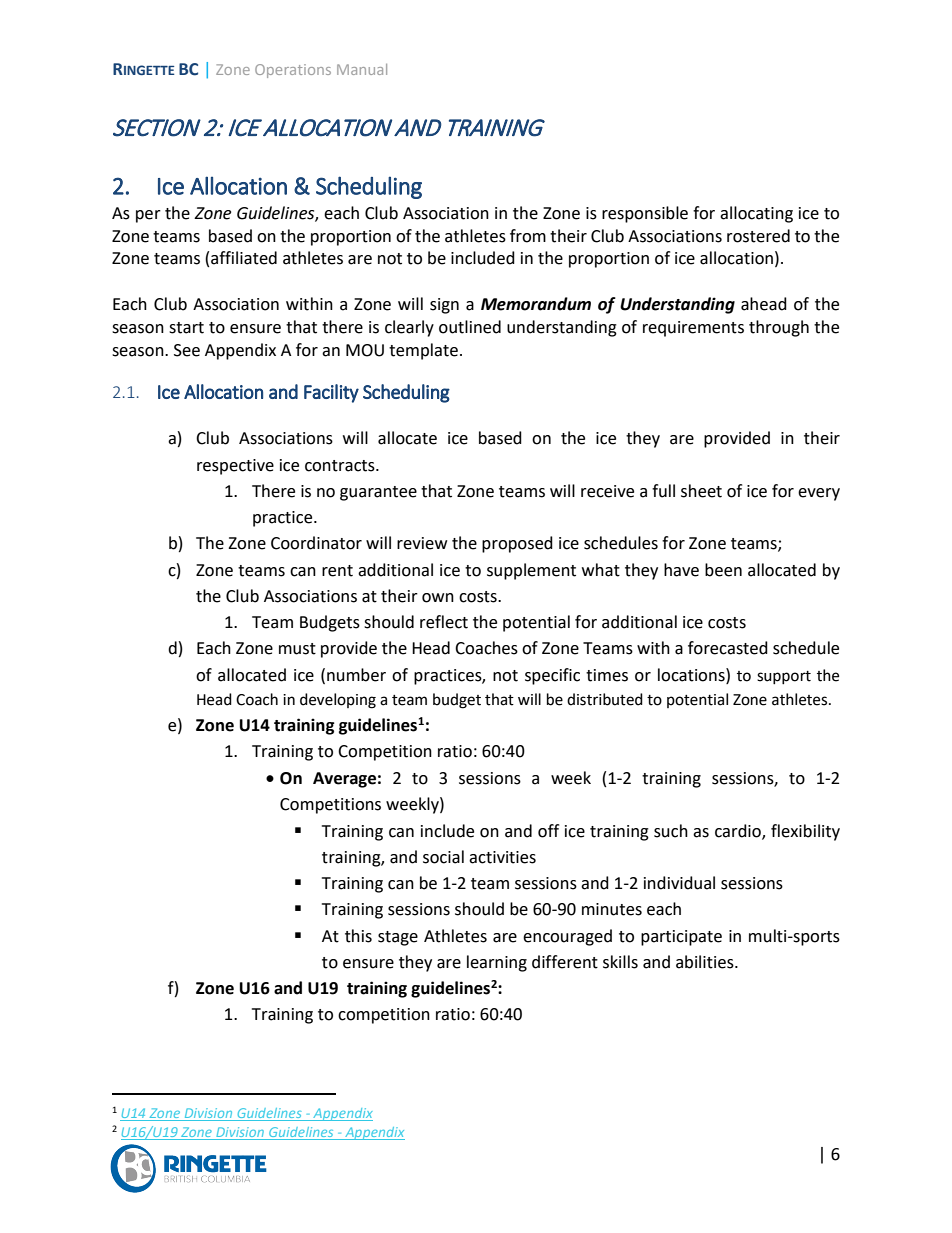 The height and width of the screenshot is (1233, 952). I want to click on through, so click(779, 328).
